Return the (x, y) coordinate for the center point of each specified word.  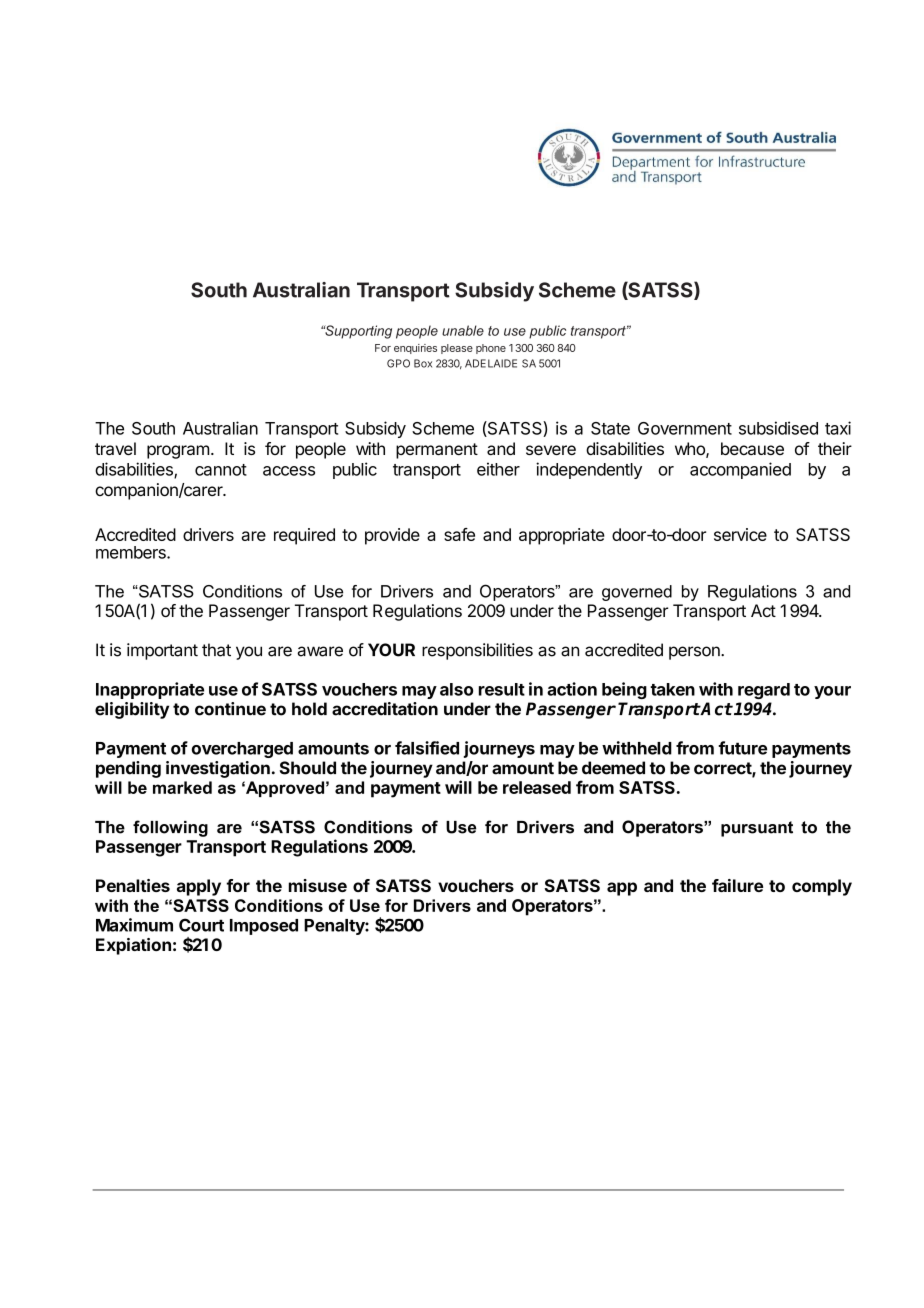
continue (230, 709)
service (740, 534)
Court (201, 925)
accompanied (740, 470)
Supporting (357, 332)
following (170, 828)
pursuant (757, 829)
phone (491, 349)
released (537, 787)
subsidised (778, 428)
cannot (221, 470)
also (456, 689)
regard (764, 691)
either (498, 469)
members (132, 552)
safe (459, 534)
